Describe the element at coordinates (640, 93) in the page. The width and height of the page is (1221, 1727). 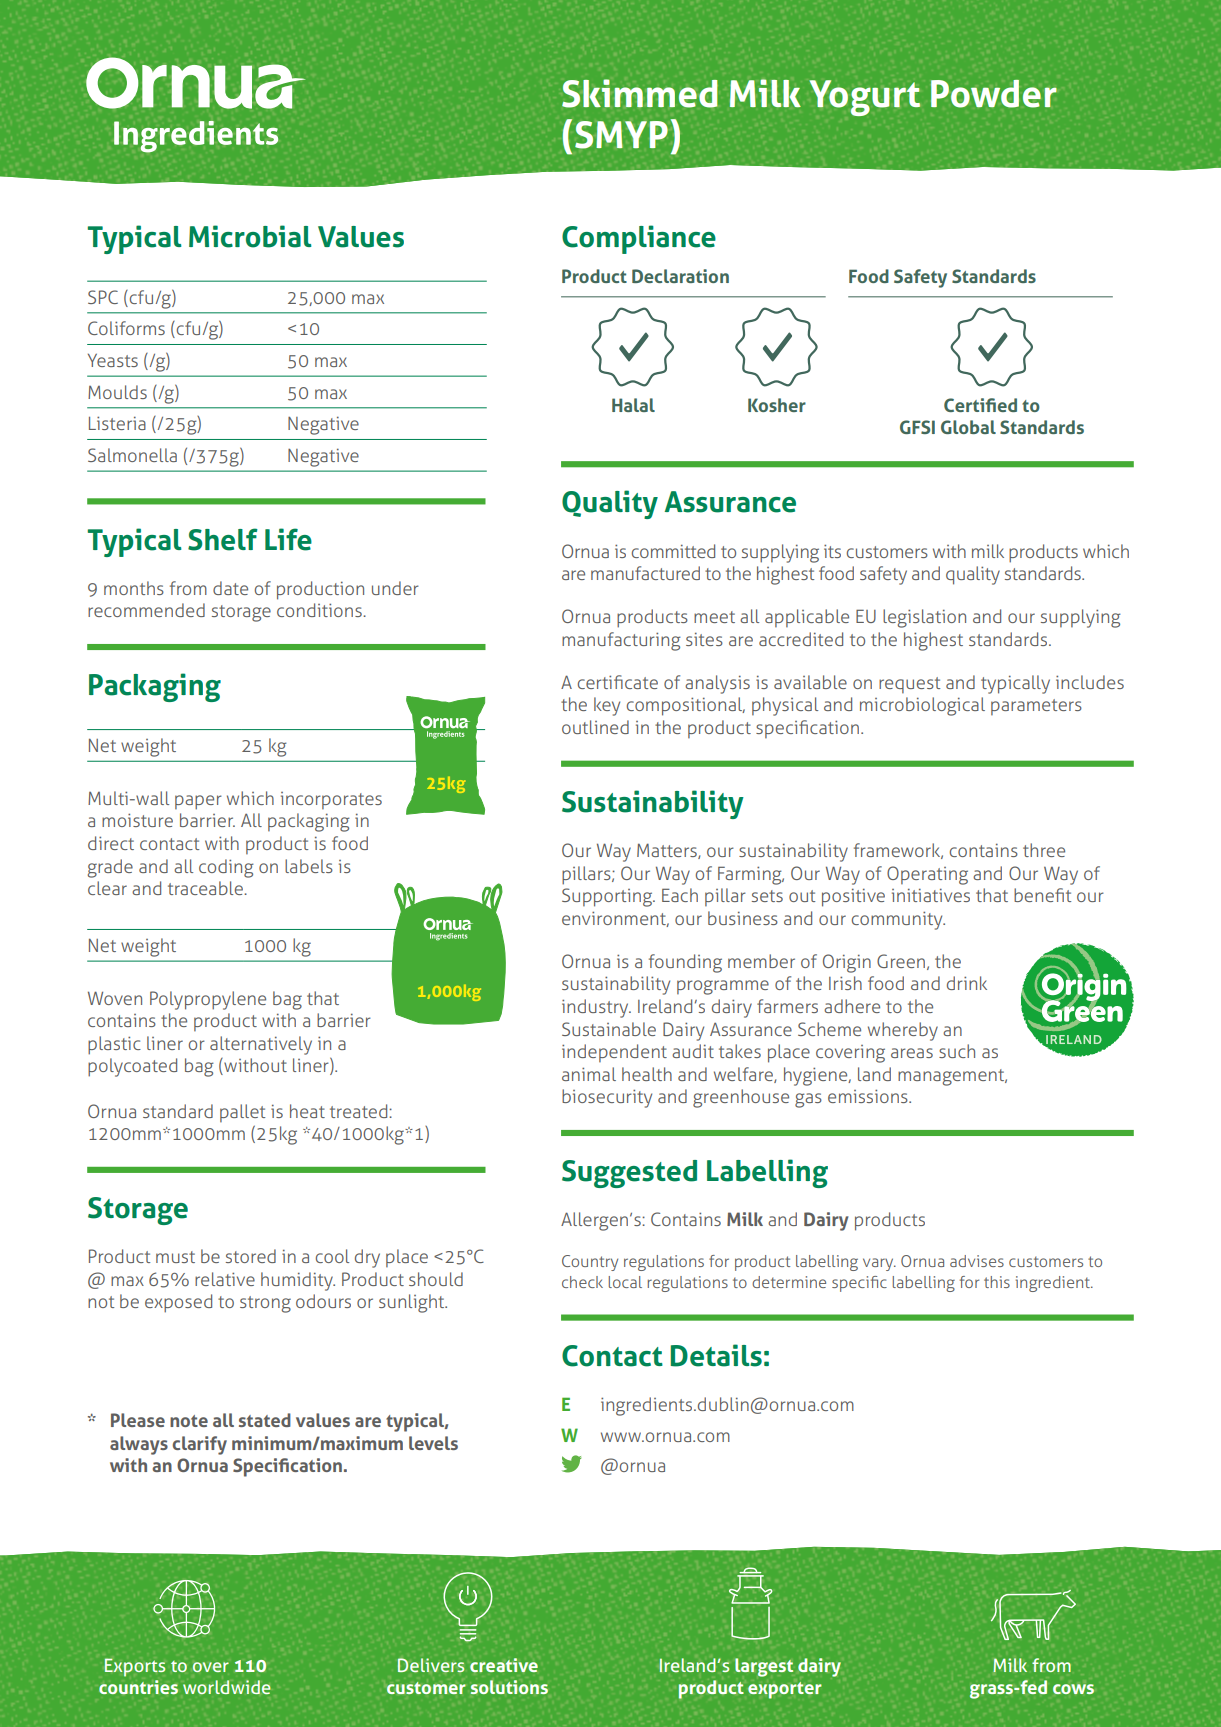
I see `Skimmed` at that location.
